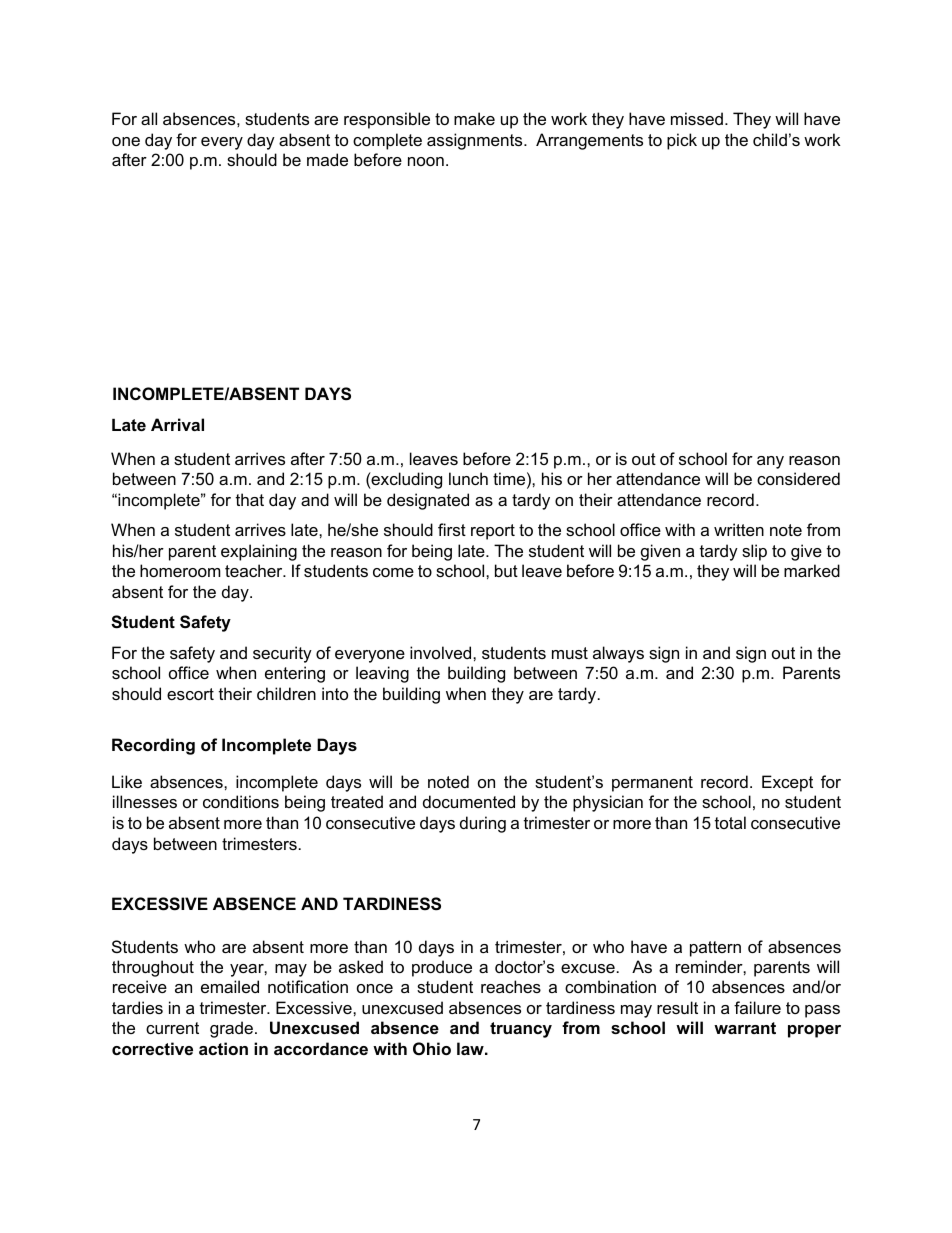  Describe the element at coordinates (506, 570) in the screenshot. I see `but` at that location.
